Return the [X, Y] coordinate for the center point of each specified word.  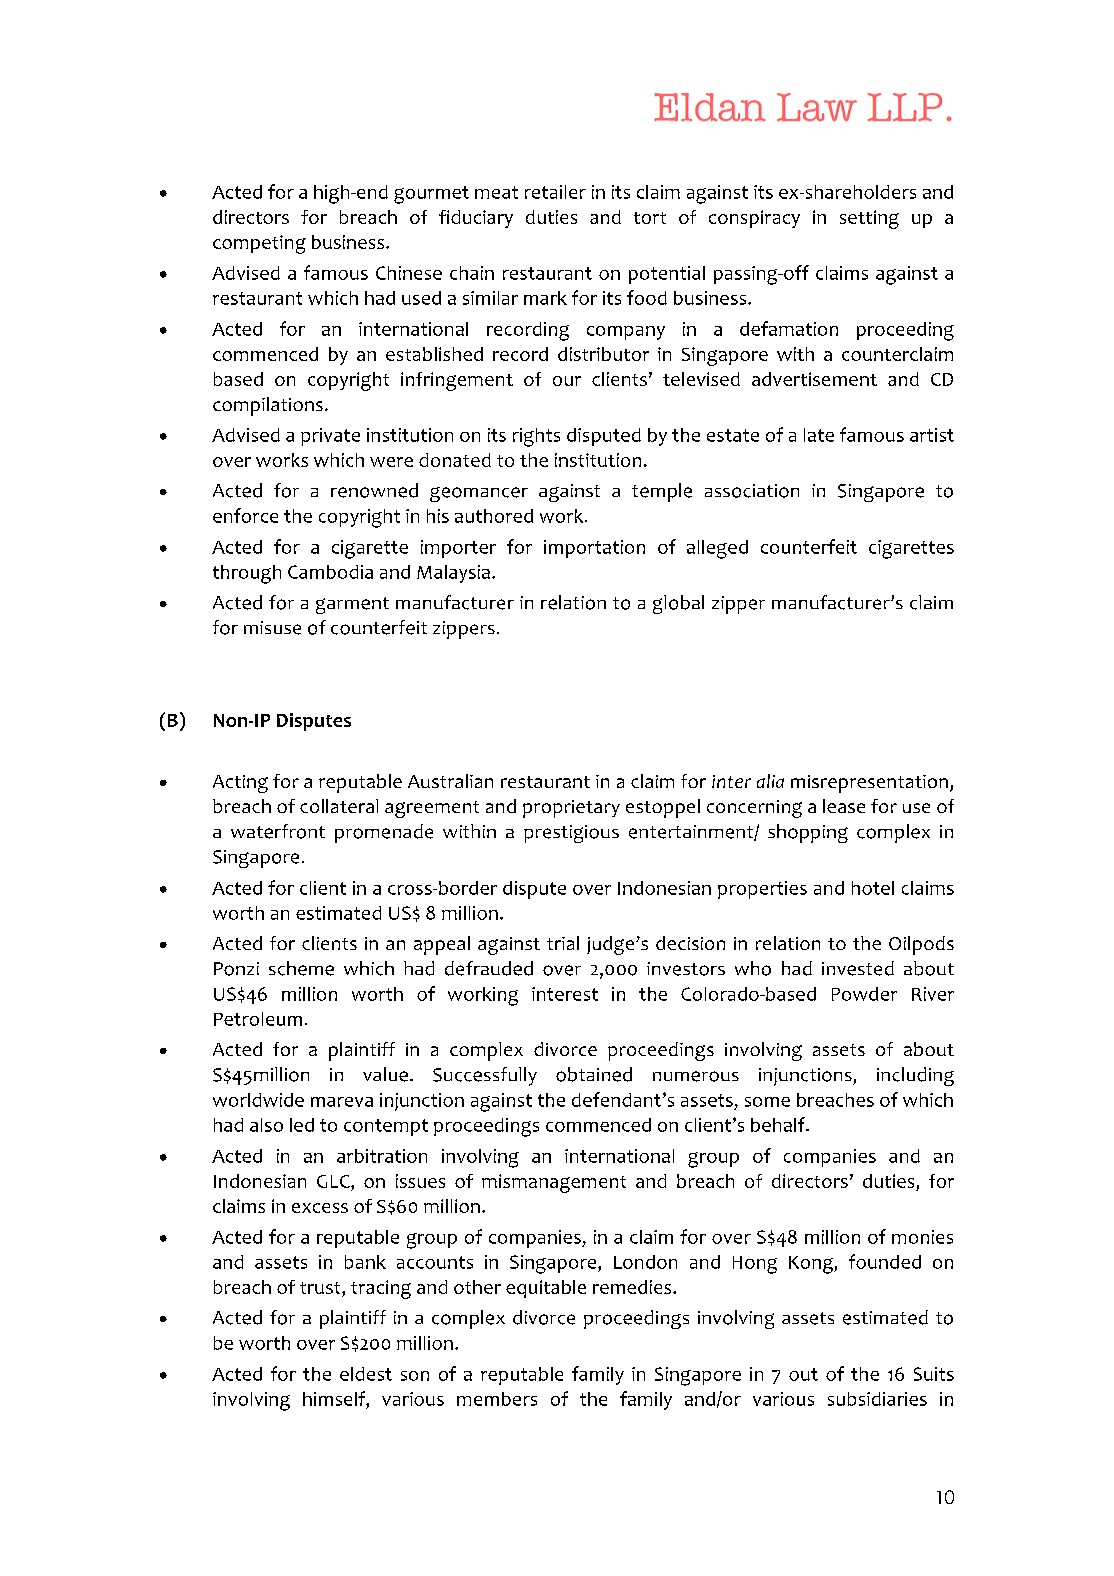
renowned [374, 490]
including [915, 1076]
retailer [555, 192]
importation [594, 549]
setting [869, 219]
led [302, 1125]
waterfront [278, 831]
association [752, 491]
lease [844, 806]
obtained [594, 1074]
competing [259, 244]
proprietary [571, 809]
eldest [366, 1374]
